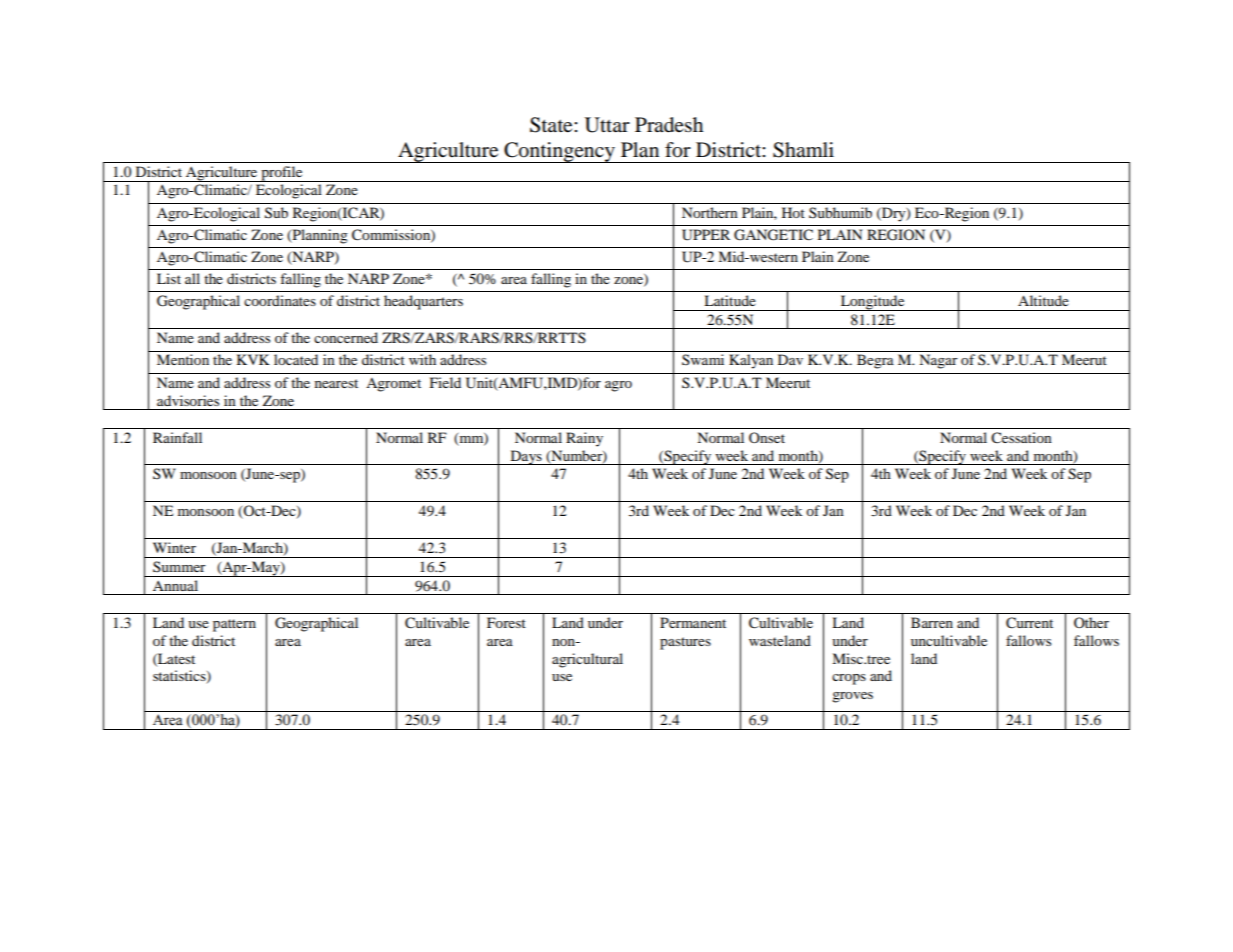 Image resolution: width=1233 pixels, height=952 pixels. Describe the element at coordinates (767, 437) in the screenshot. I see `Onset` at that location.
